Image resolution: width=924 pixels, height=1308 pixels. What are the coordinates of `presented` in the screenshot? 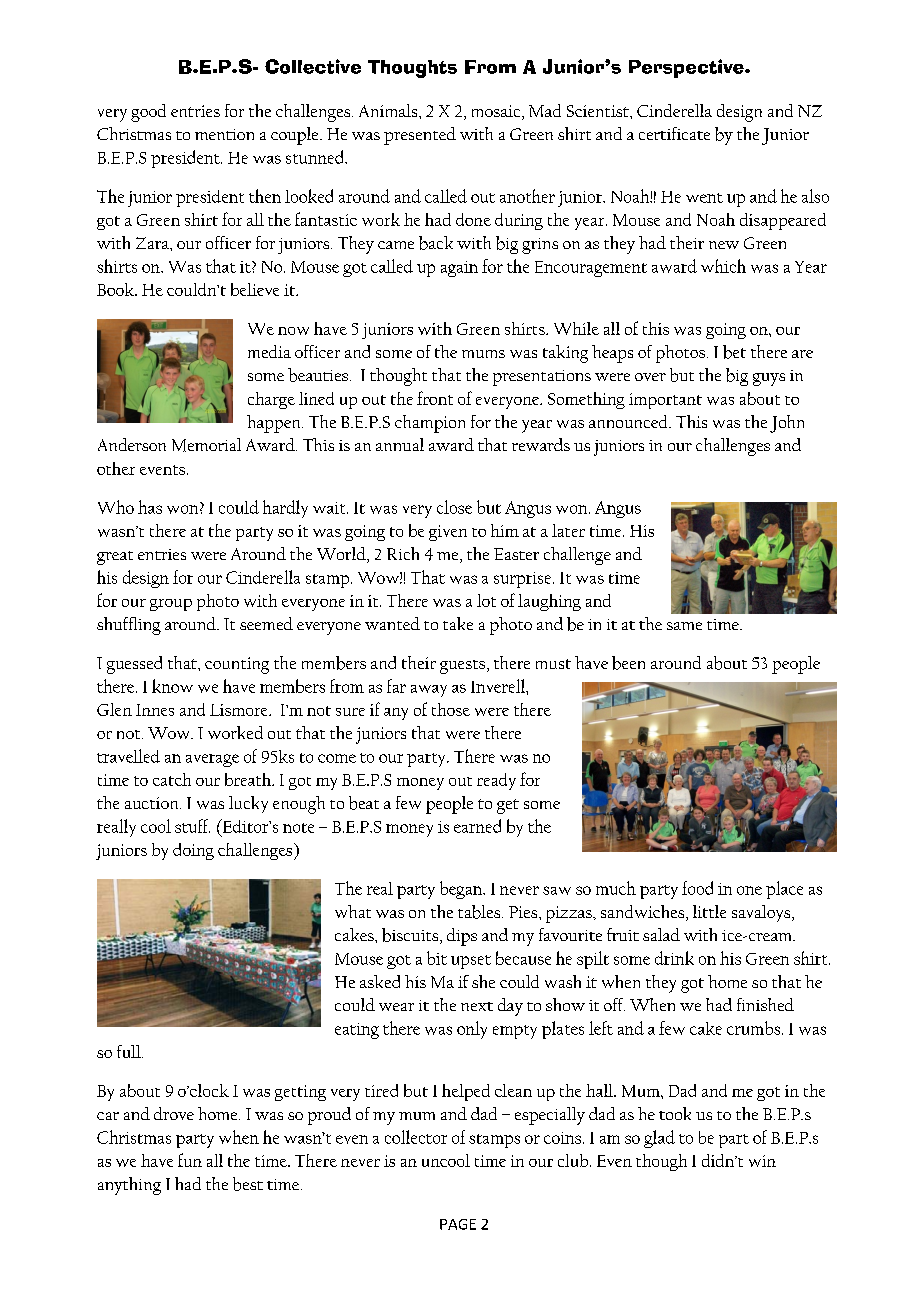 It's located at (420, 136).
